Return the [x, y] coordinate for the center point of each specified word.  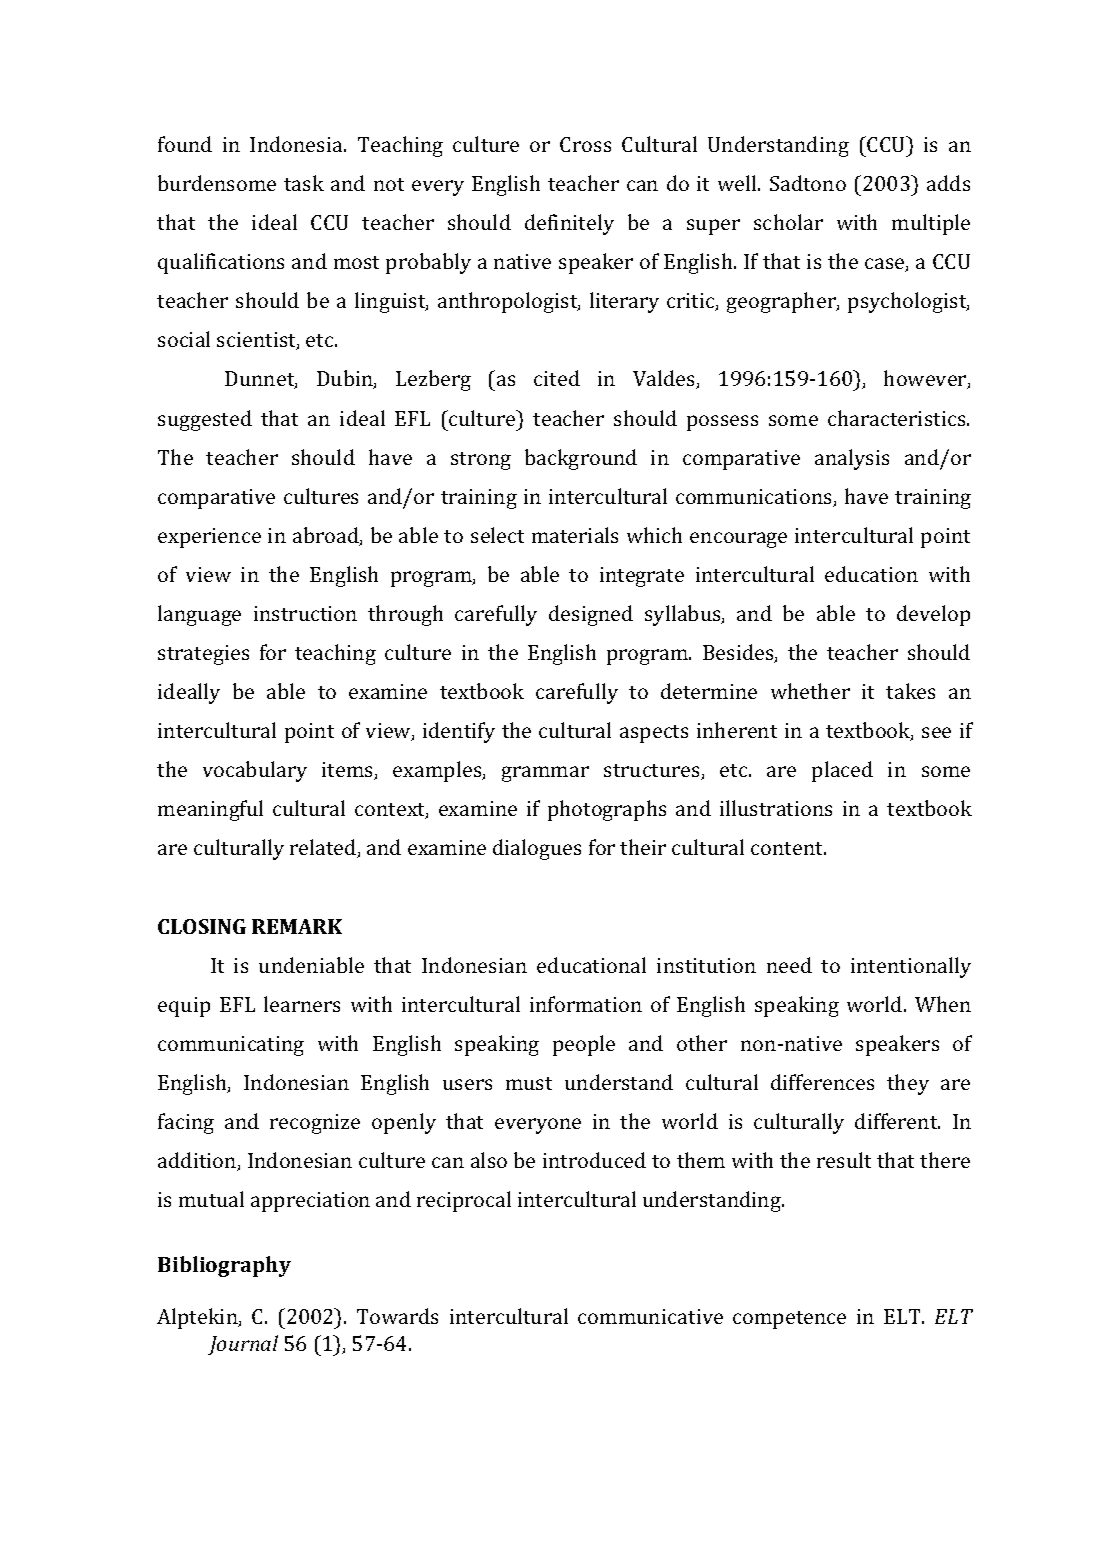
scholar [788, 222]
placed [842, 771]
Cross [585, 144]
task [304, 183]
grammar [545, 774]
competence [789, 1320]
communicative [650, 1316]
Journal [243, 1345]
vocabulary [255, 771]
